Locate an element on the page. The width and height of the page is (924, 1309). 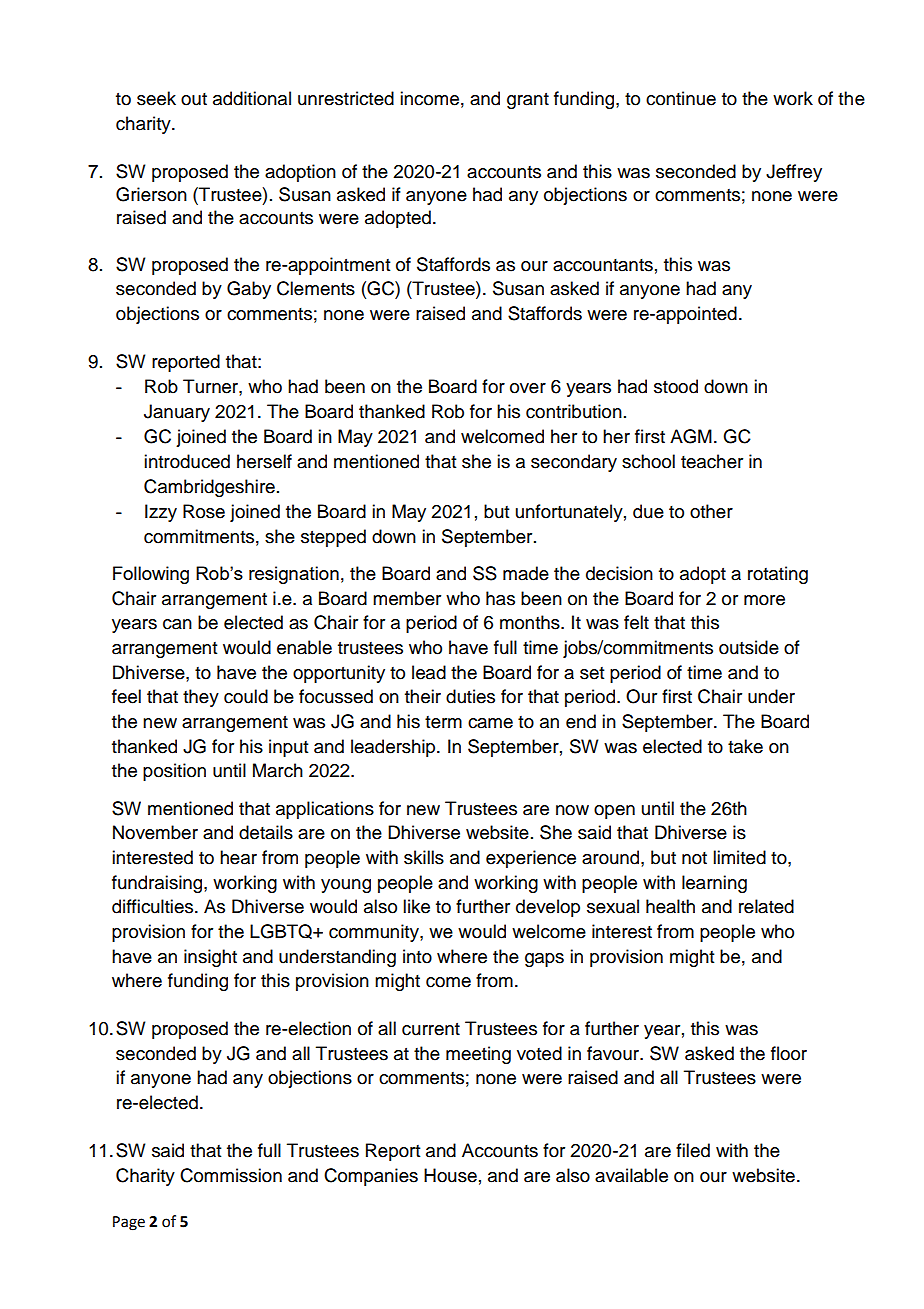
additional is located at coordinates (252, 98).
